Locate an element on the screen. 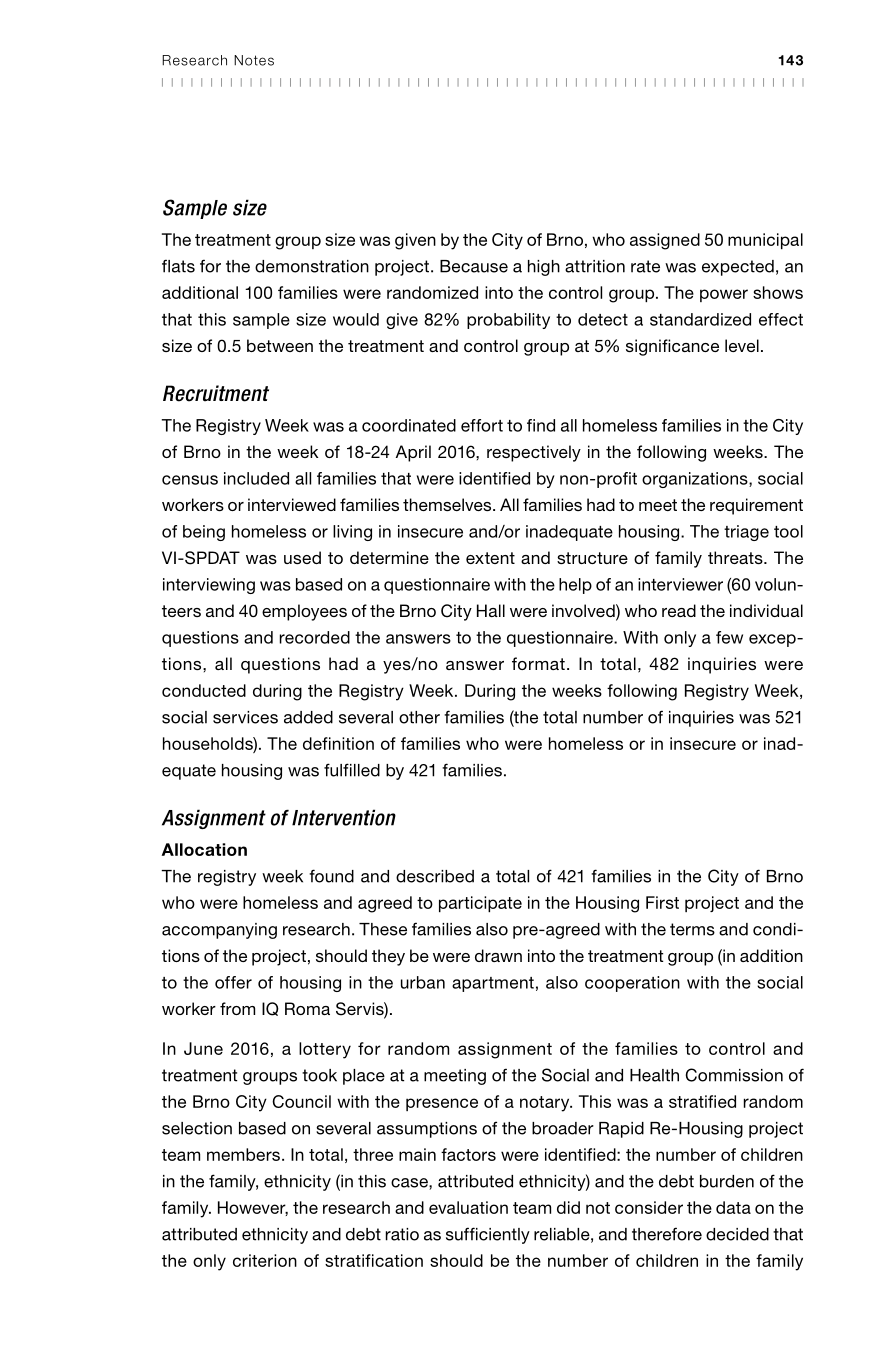 The image size is (896, 1359). decided is located at coordinates (737, 1234).
